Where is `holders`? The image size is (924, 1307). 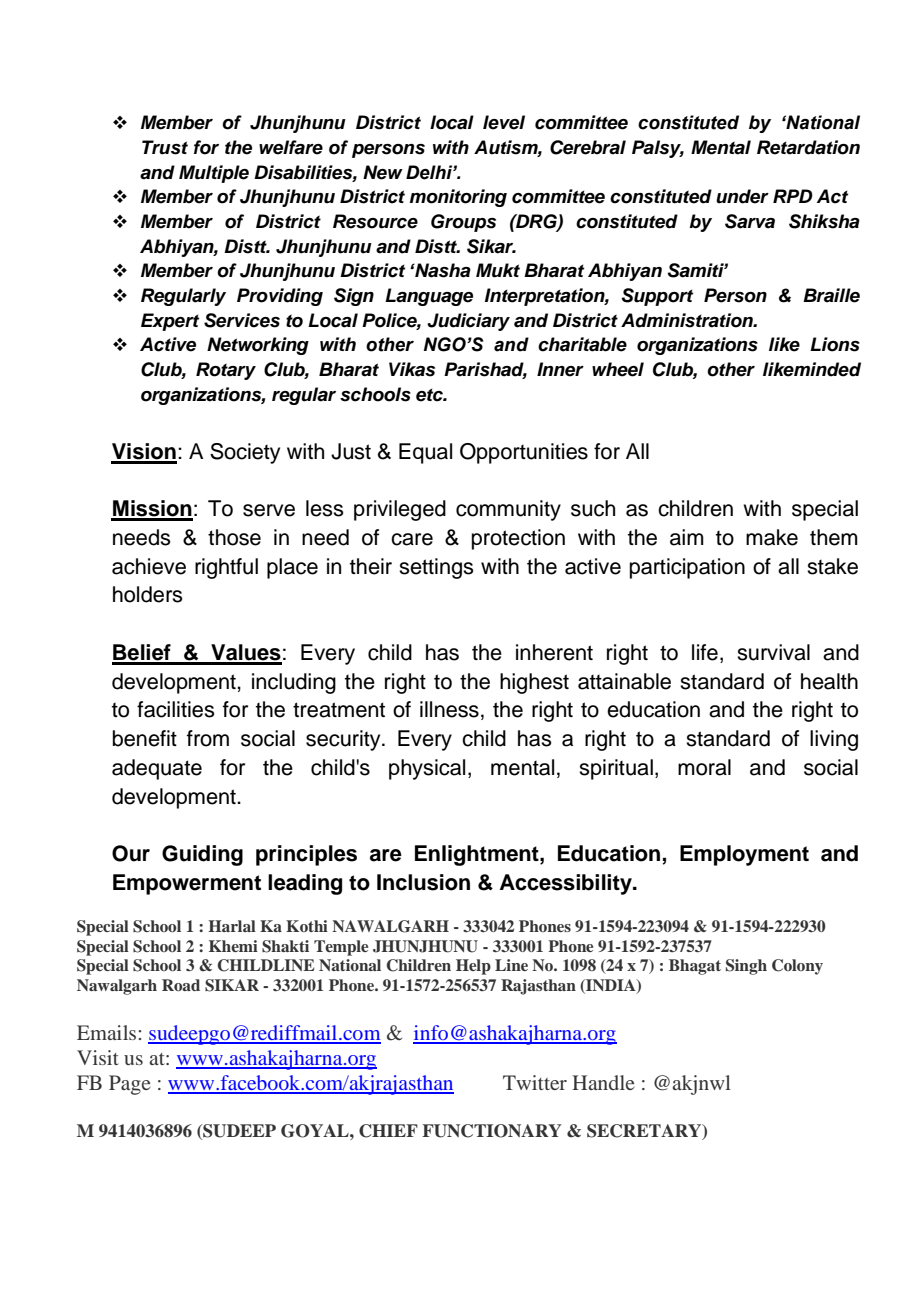 holders is located at coordinates (148, 594).
